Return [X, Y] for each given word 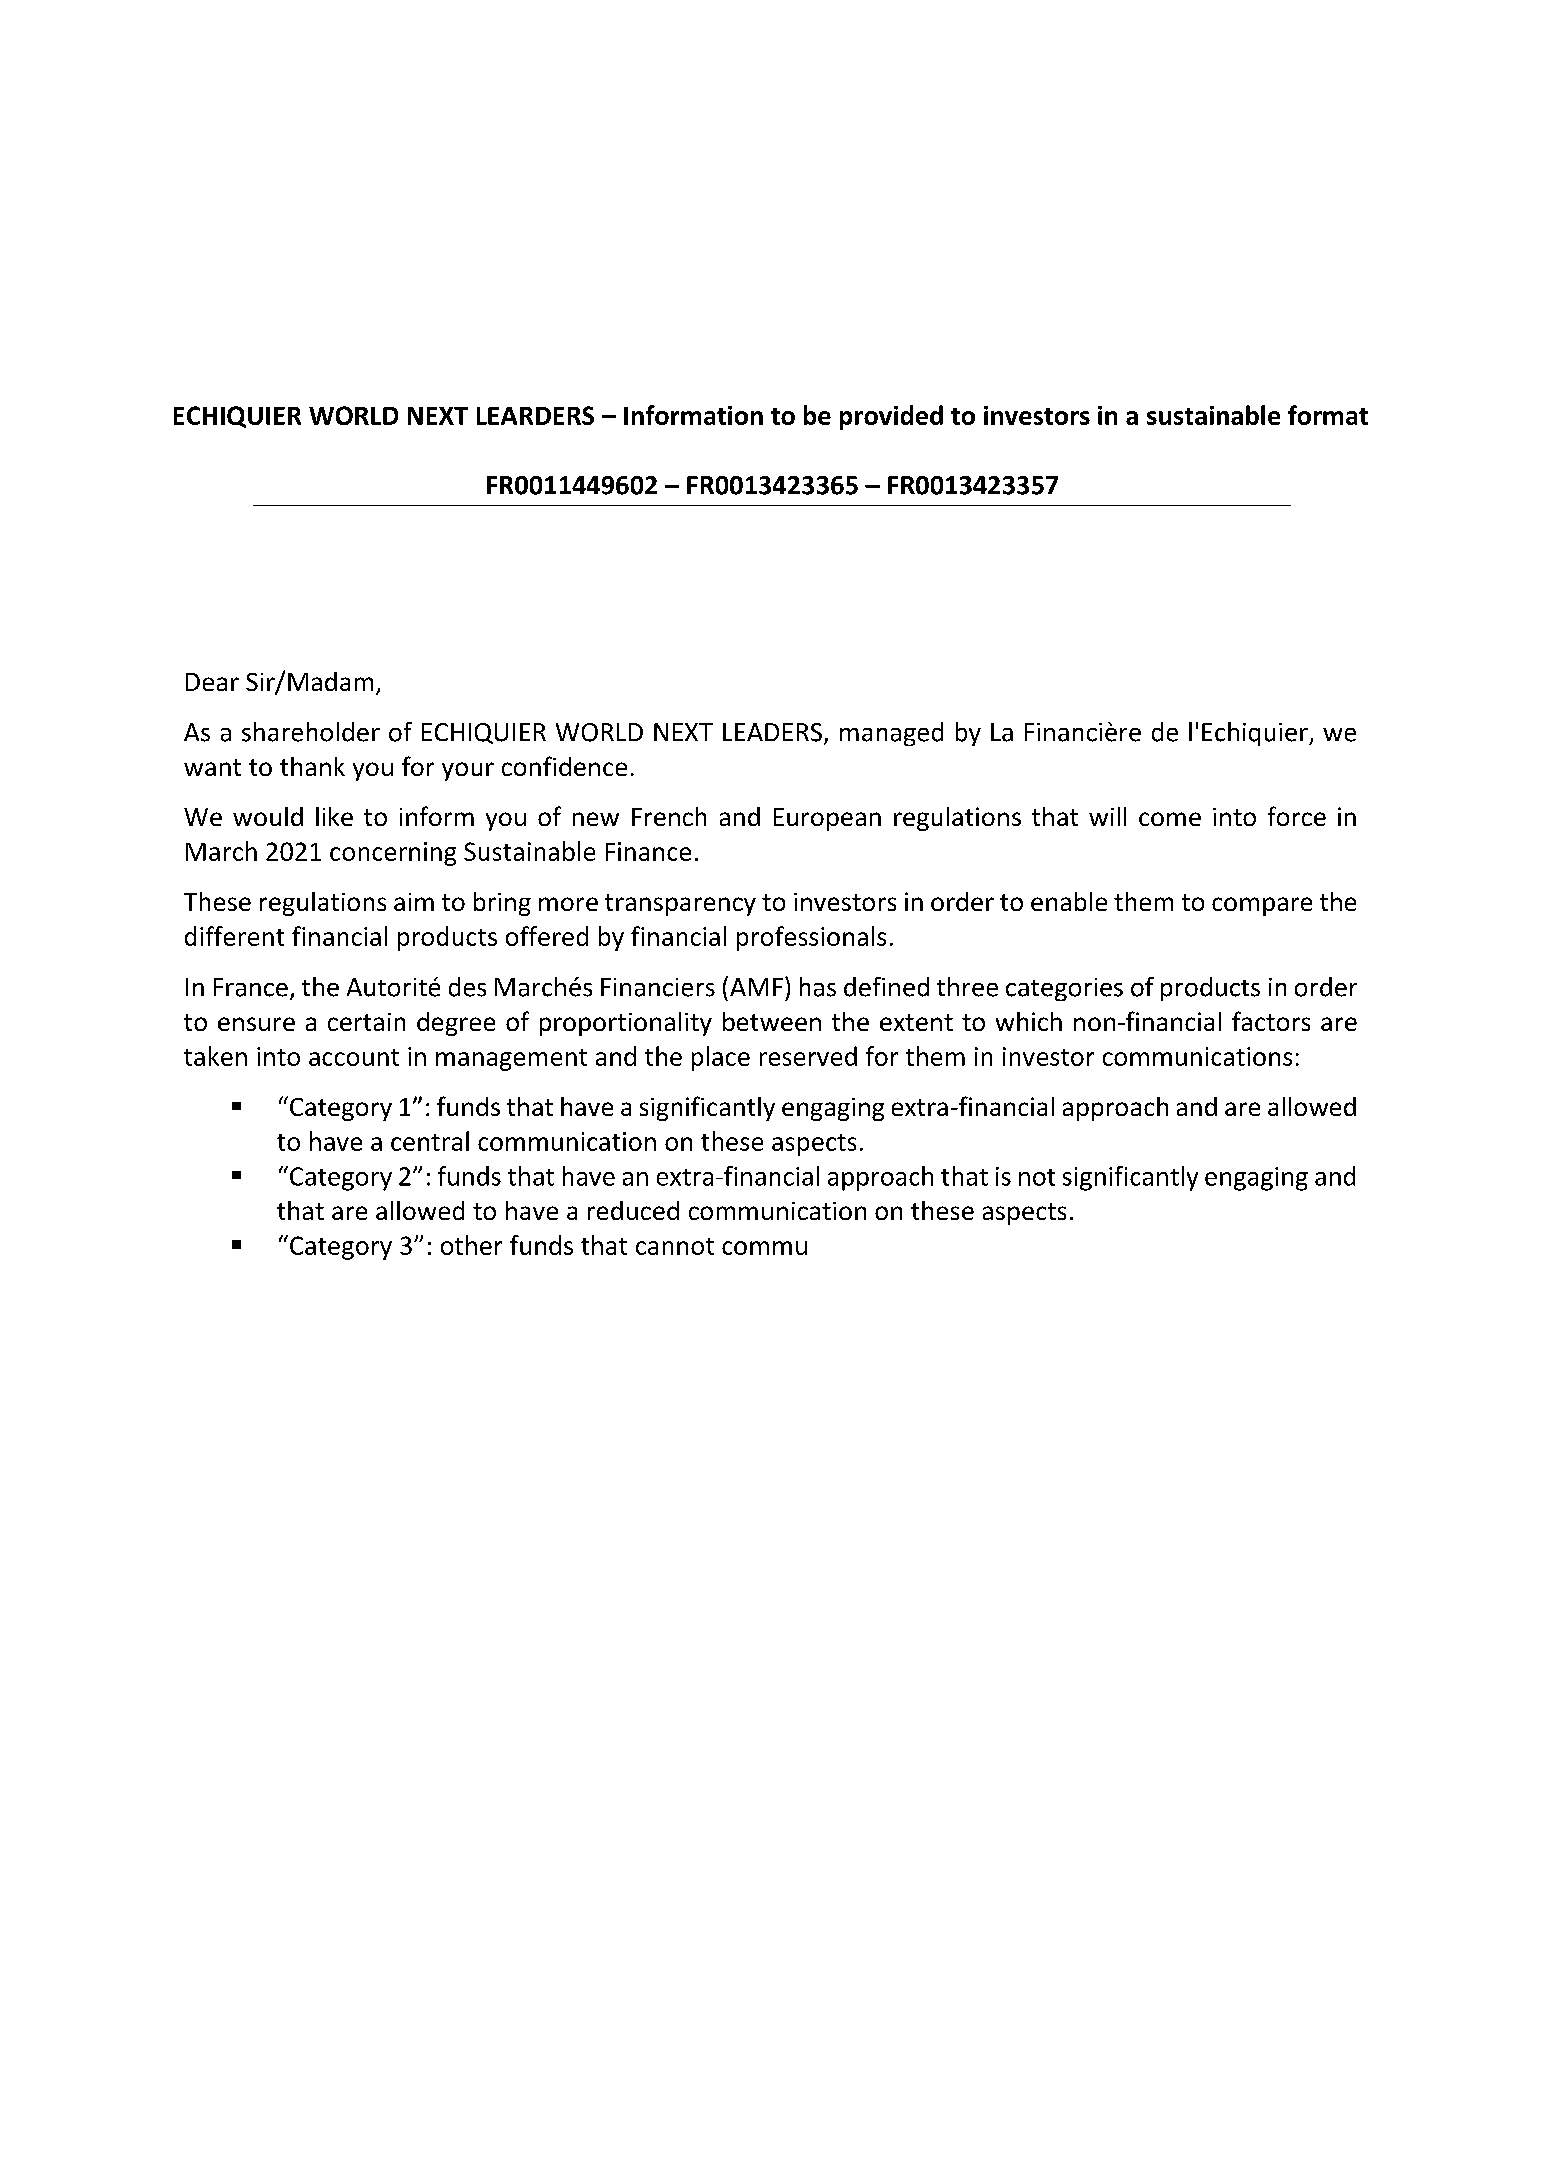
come [1170, 819]
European [827, 819]
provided [891, 417]
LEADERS [772, 732]
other [471, 1245]
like [334, 816]
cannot [675, 1246]
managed [891, 734]
